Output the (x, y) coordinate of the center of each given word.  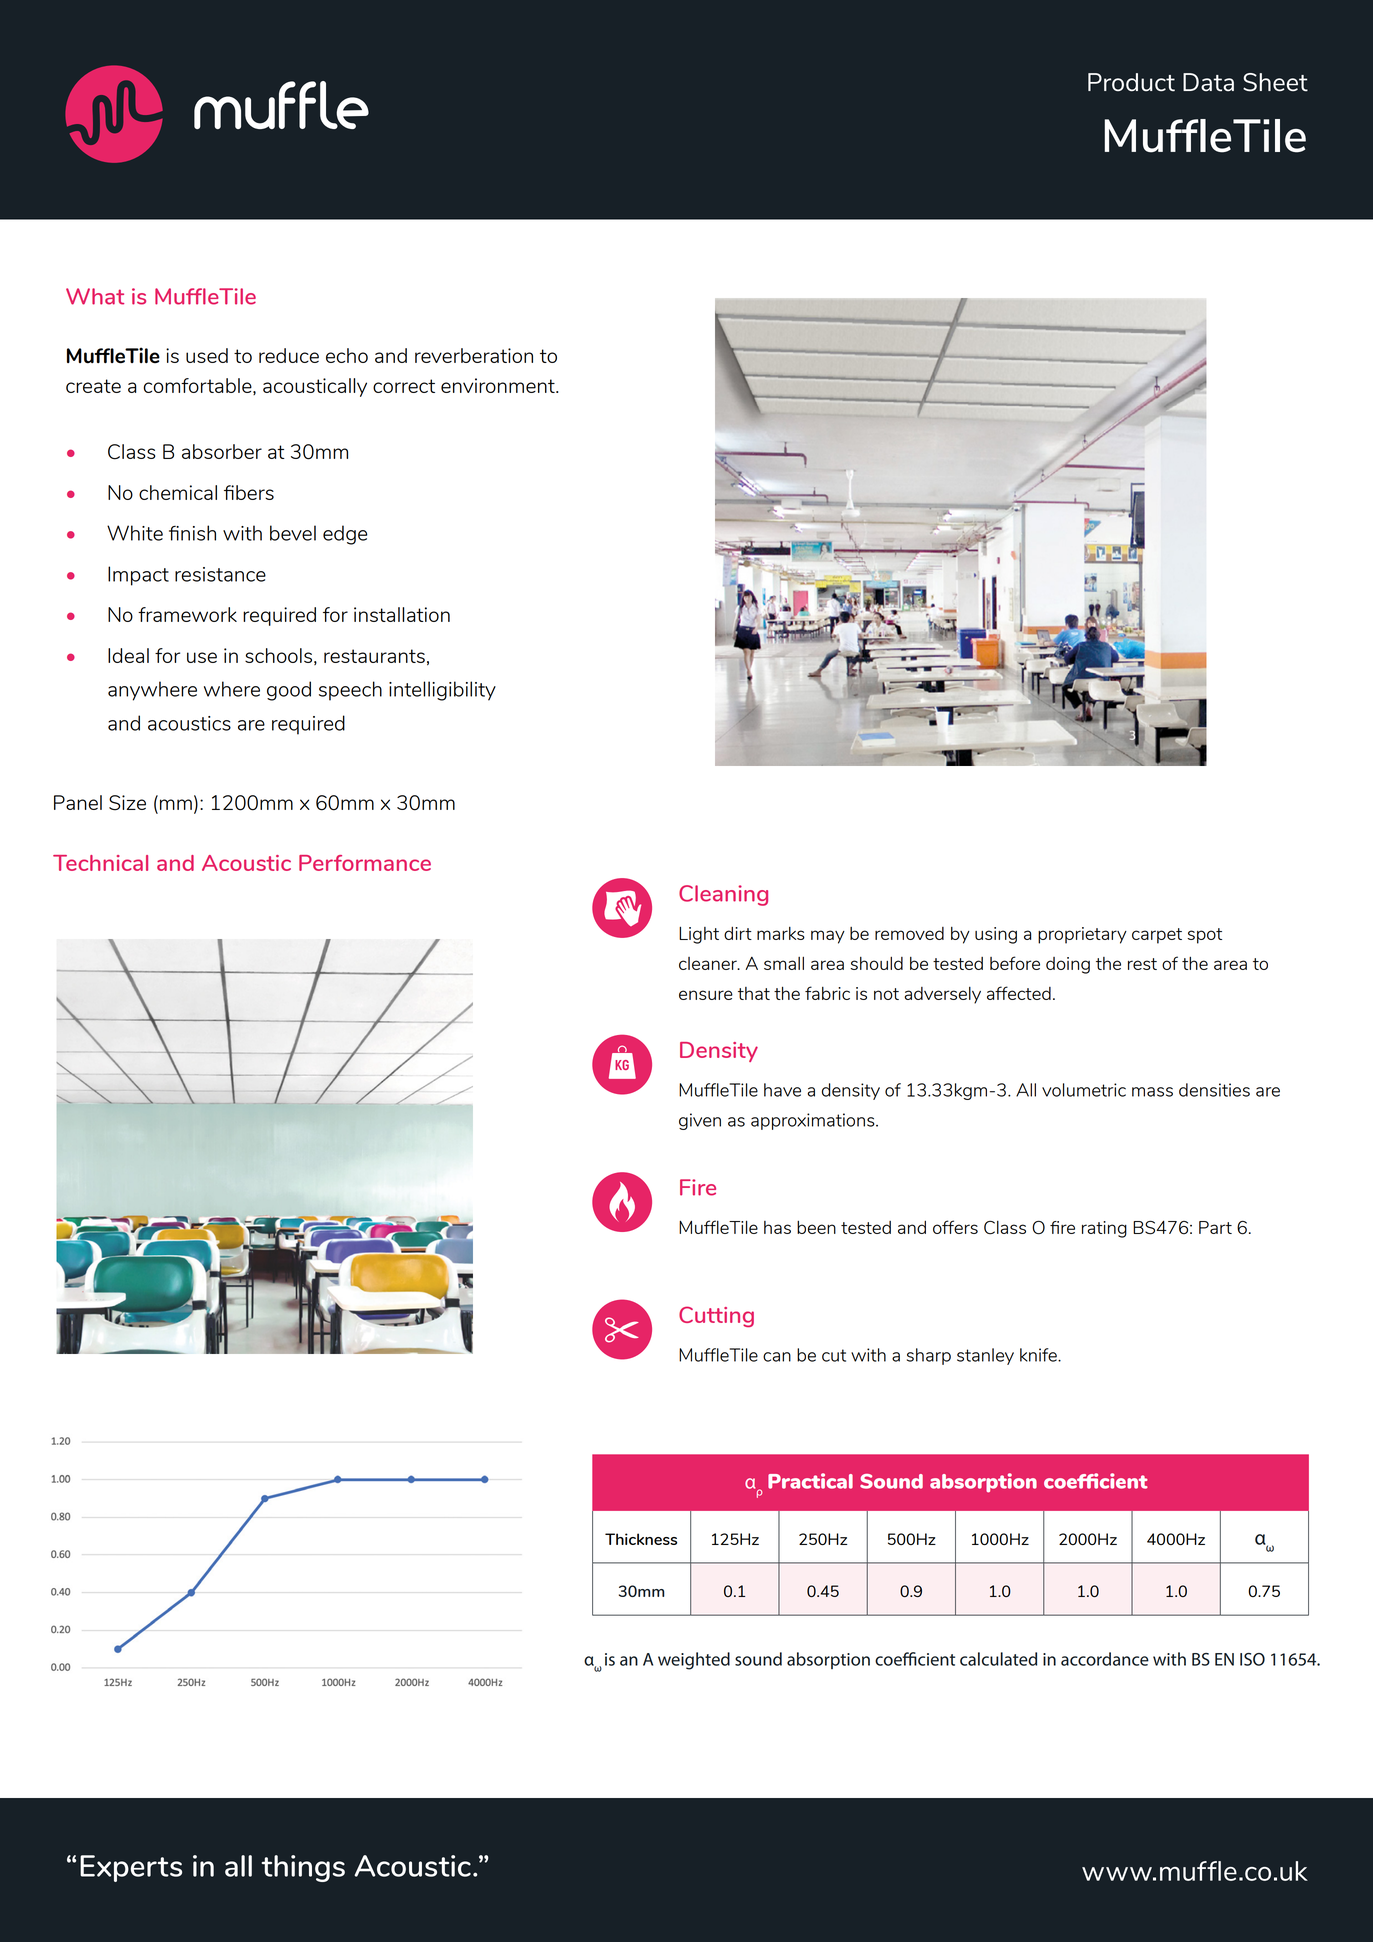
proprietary (1082, 935)
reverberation (474, 355)
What (95, 296)
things (303, 1868)
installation (402, 614)
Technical (100, 863)
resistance (220, 574)
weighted (694, 1661)
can (777, 1357)
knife (1039, 1355)
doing (1068, 965)
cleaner (709, 963)
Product (1131, 82)
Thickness (641, 1539)
